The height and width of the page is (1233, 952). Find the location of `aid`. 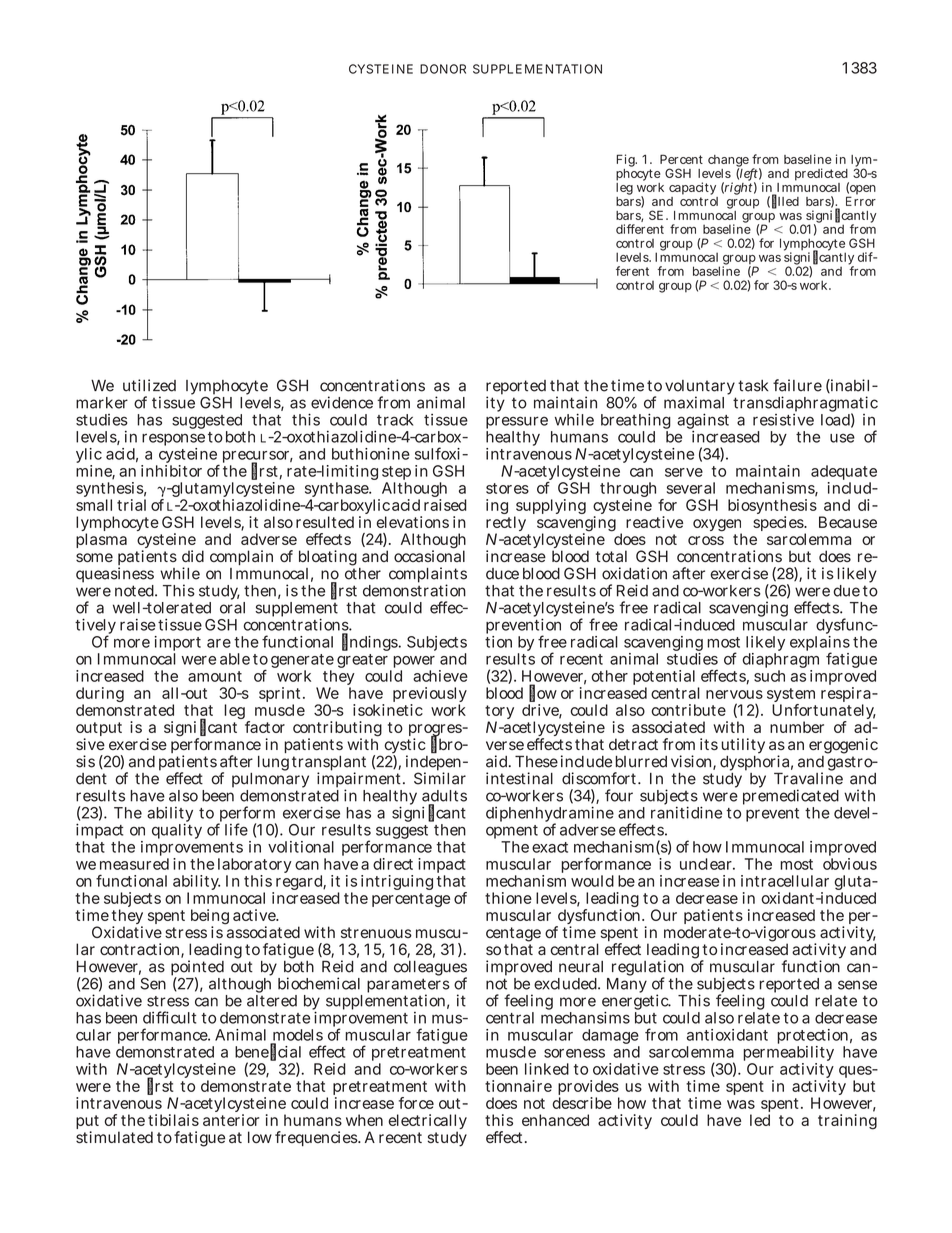

aid is located at coordinates (498, 761).
